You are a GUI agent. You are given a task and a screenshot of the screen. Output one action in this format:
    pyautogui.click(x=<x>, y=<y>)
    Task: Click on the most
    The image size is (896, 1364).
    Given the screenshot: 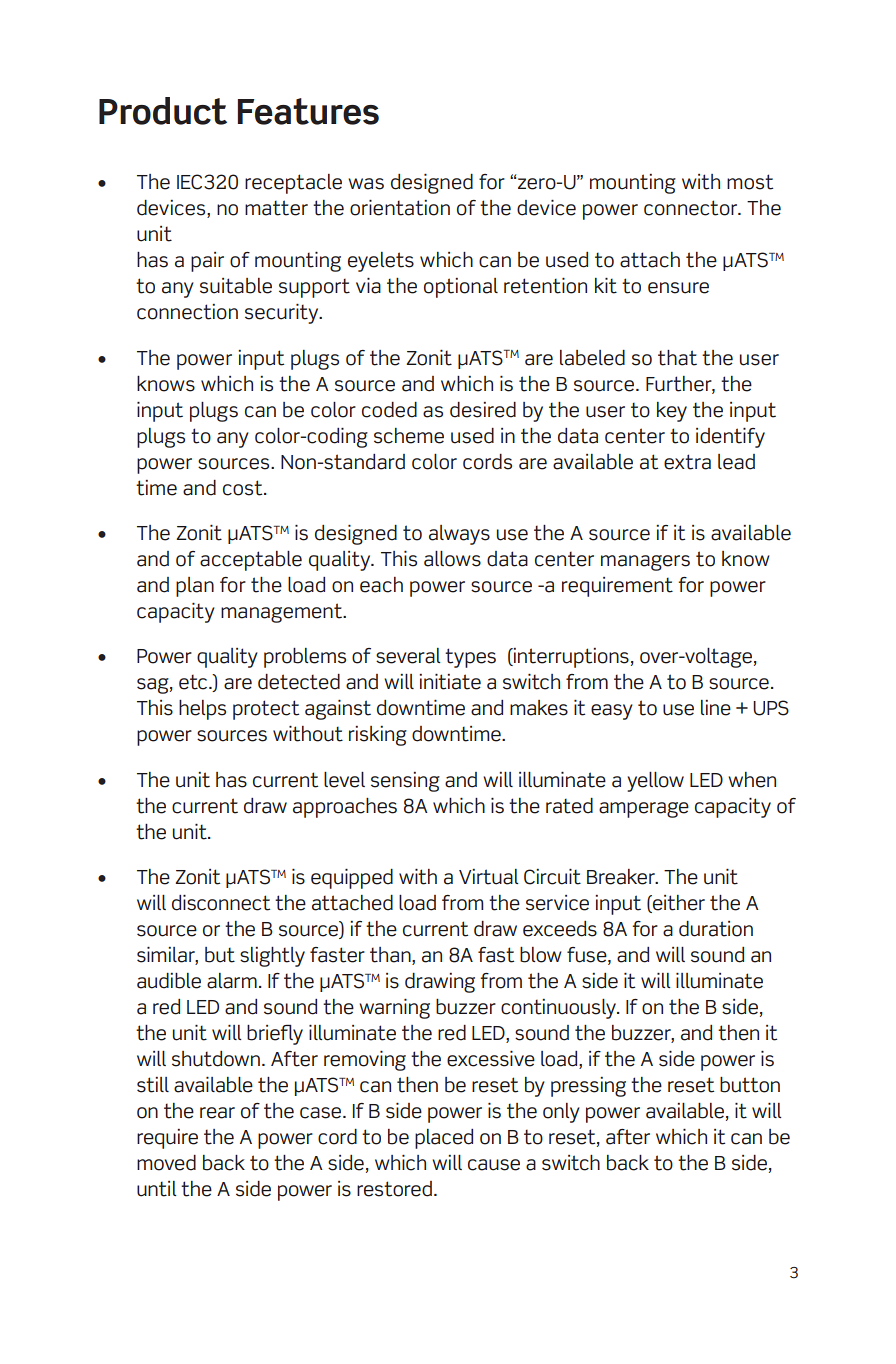 What is the action you would take?
    pyautogui.click(x=750, y=182)
